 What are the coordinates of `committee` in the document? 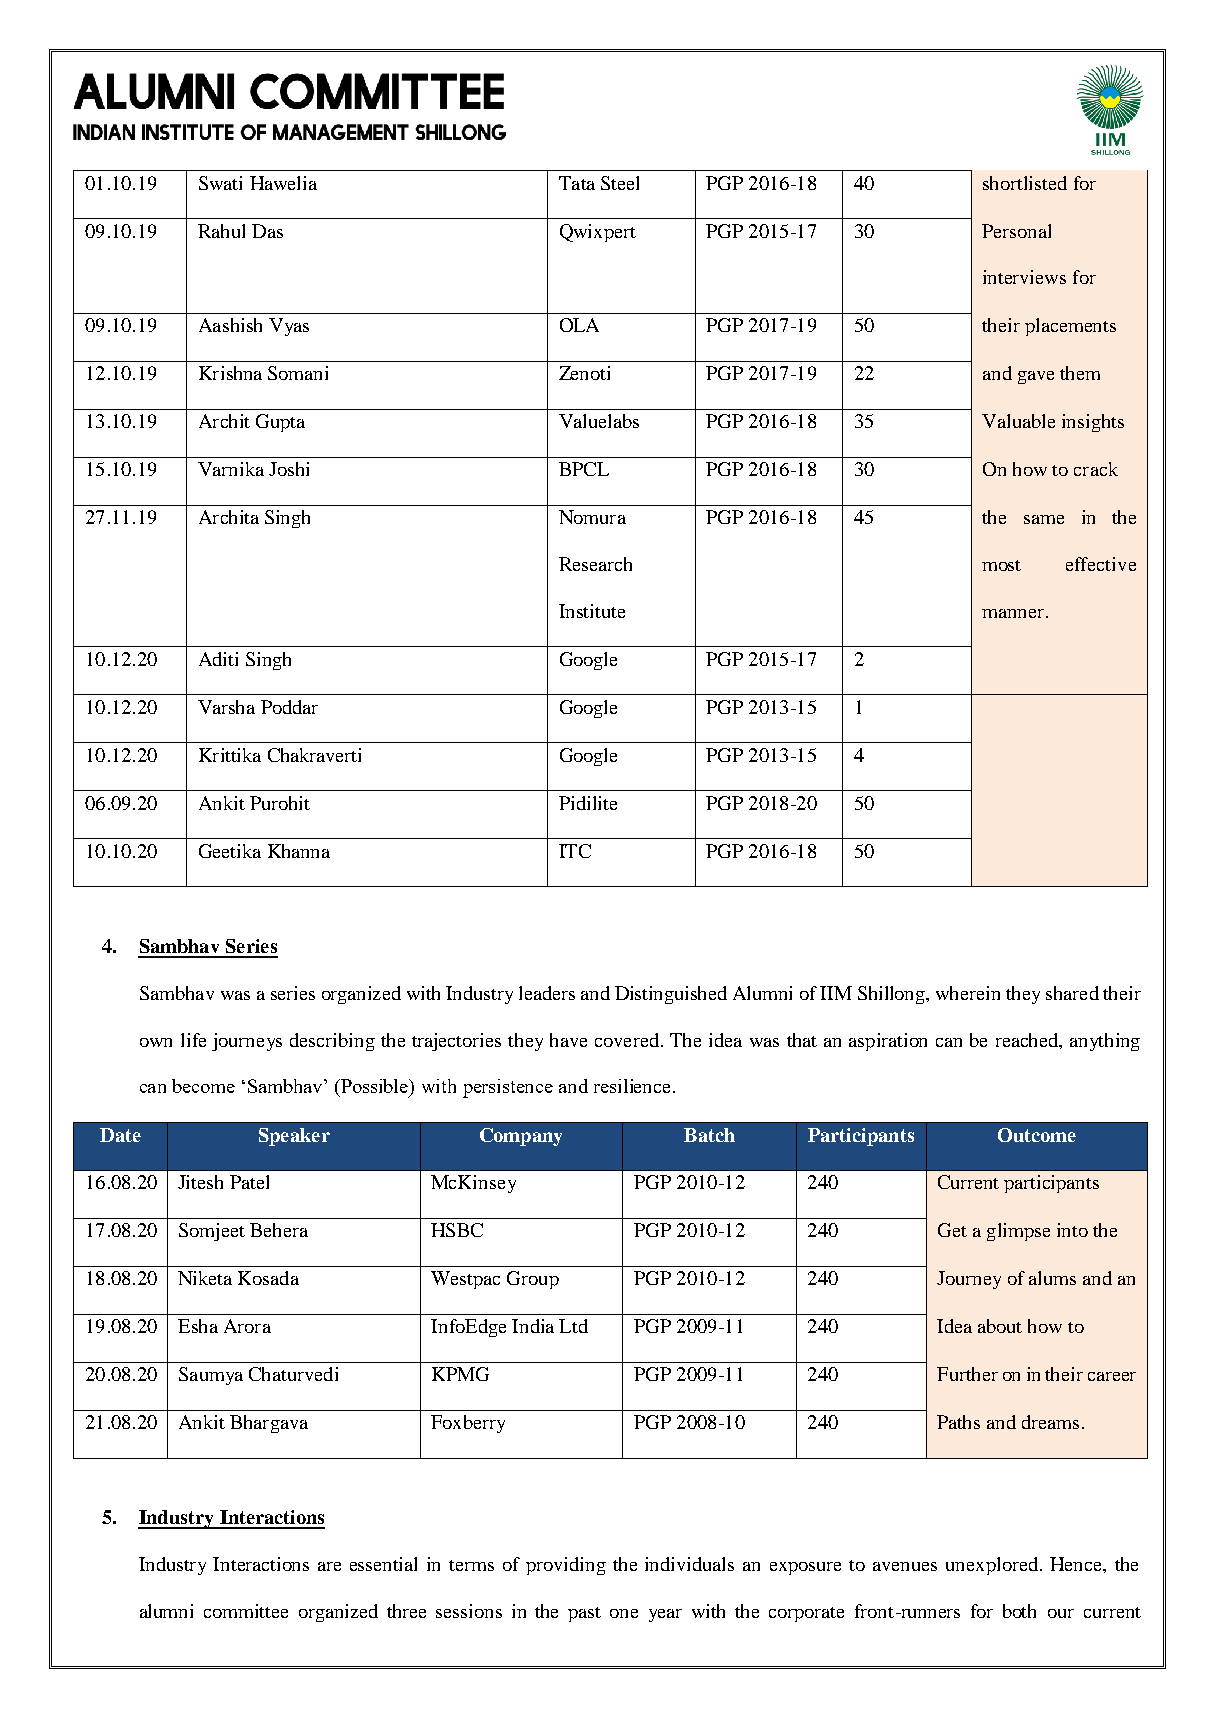 It's located at (246, 1611).
